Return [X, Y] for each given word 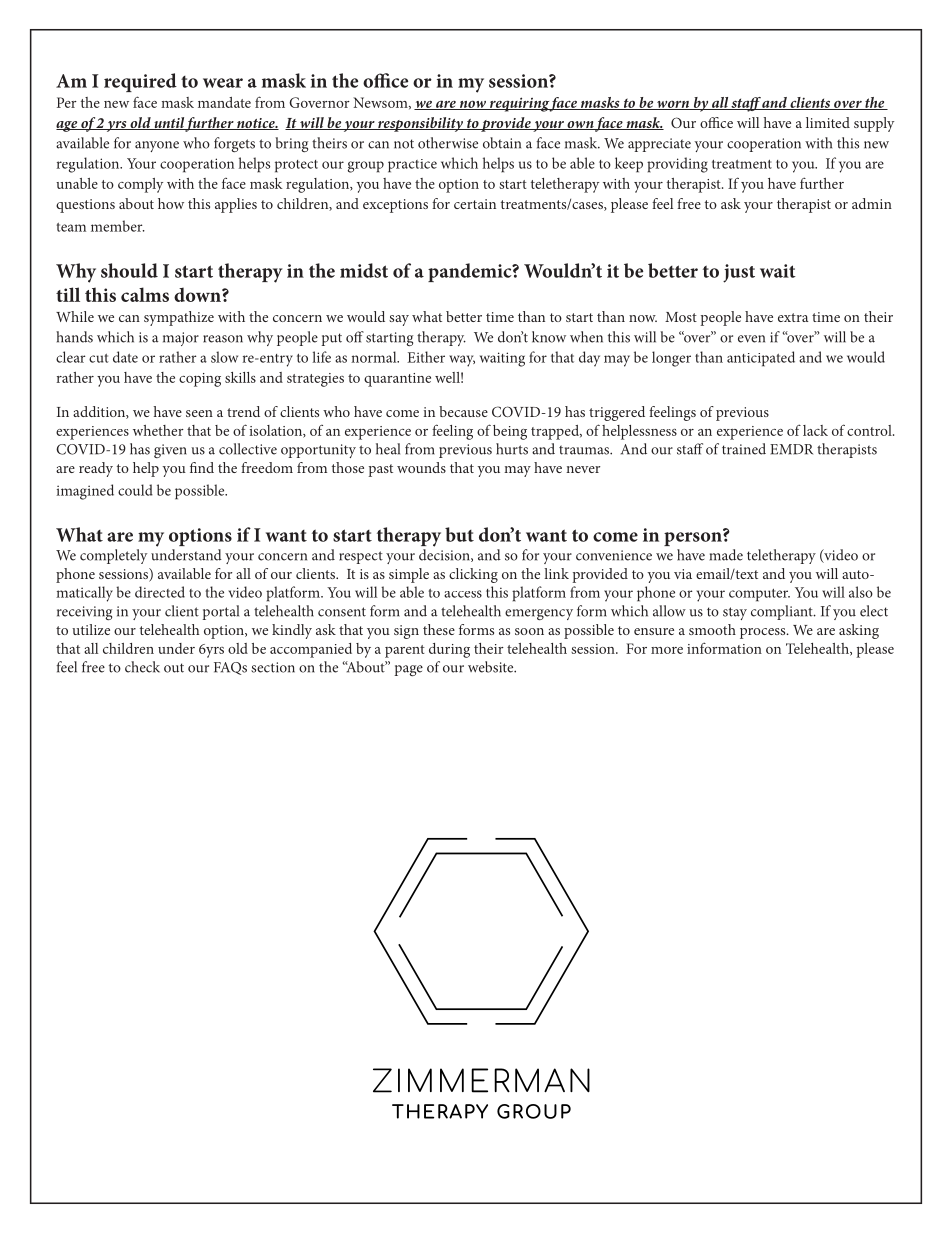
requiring [518, 104]
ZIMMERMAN [481, 1080]
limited [828, 122]
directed [160, 592]
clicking [473, 575]
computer [759, 595]
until [168, 123]
